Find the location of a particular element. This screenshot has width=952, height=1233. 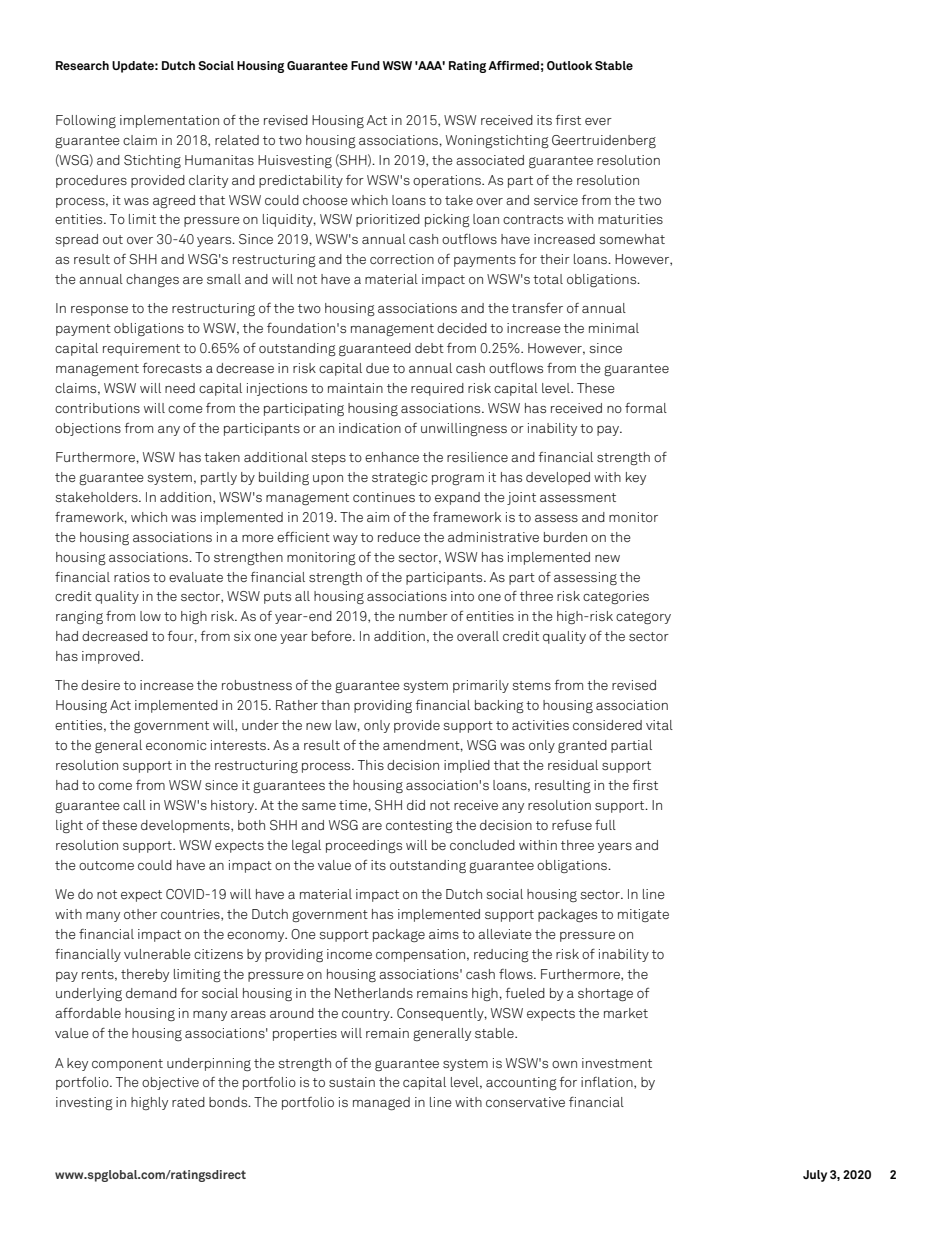

Fund is located at coordinates (365, 65).
